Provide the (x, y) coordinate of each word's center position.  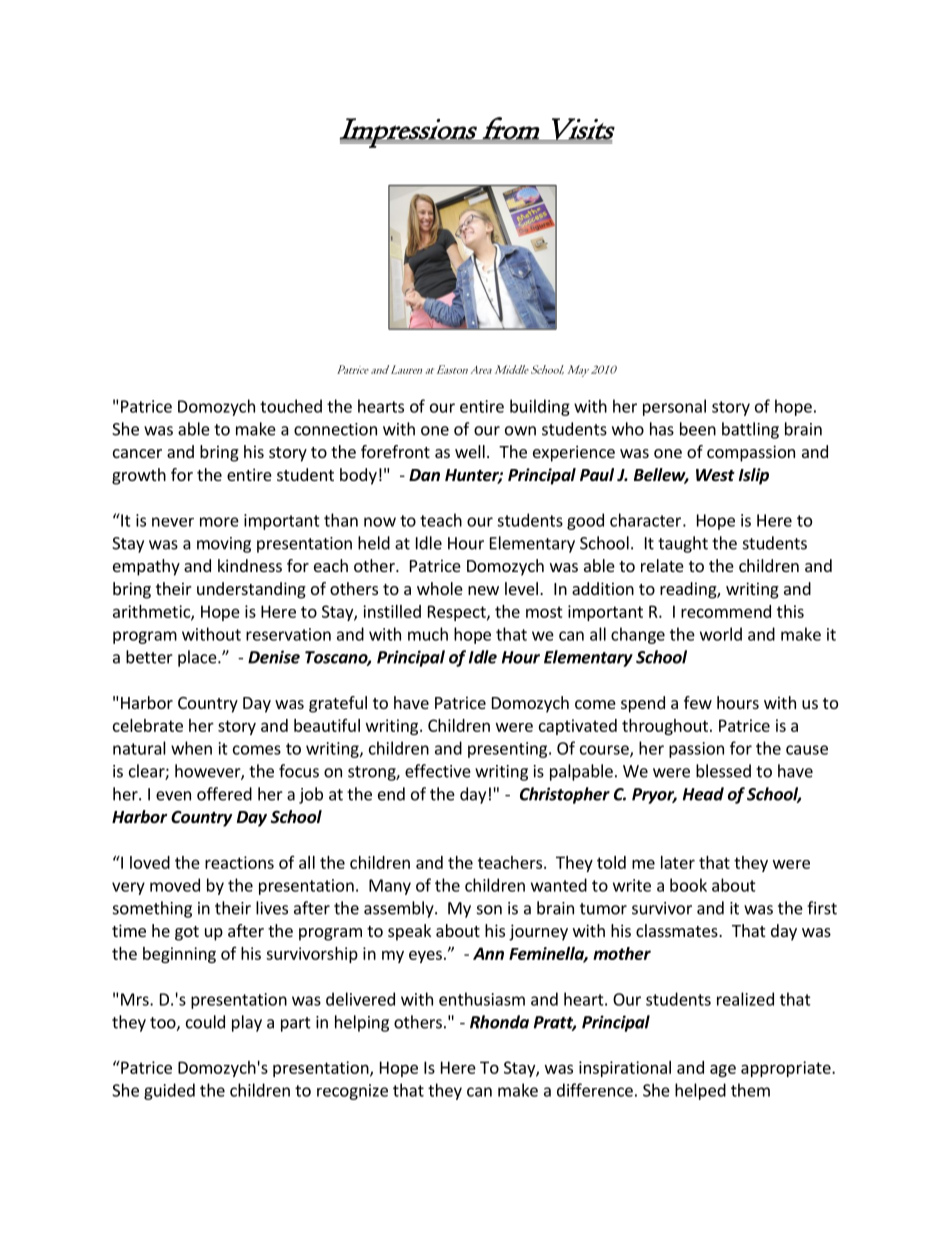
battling (750, 430)
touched (291, 406)
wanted (559, 885)
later (678, 862)
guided (169, 1091)
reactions (239, 862)
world (721, 634)
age (723, 1070)
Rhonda (499, 1022)
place (198, 658)
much (428, 634)
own (520, 431)
